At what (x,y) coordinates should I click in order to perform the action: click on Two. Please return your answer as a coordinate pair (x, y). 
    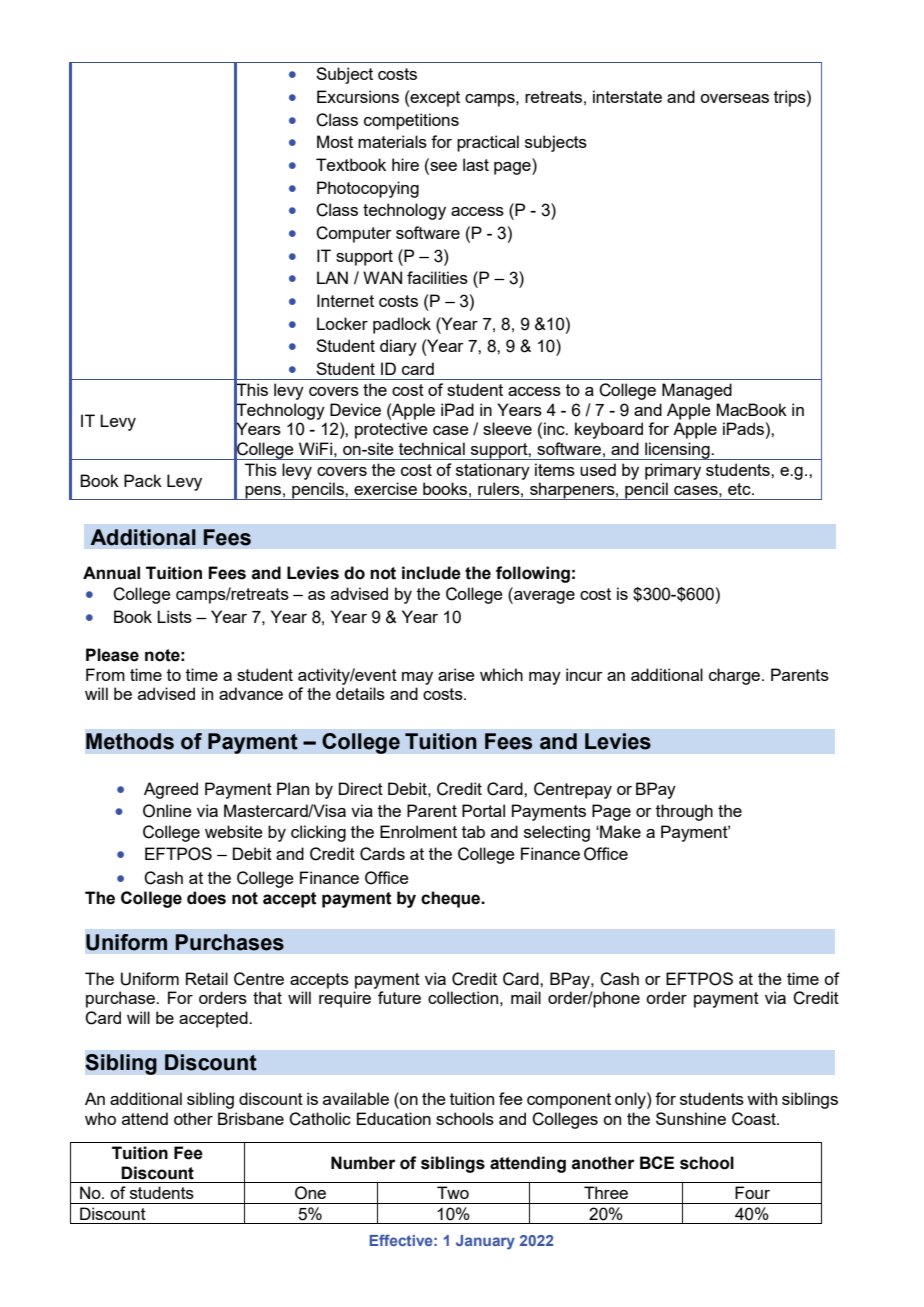
    Looking at the image, I should click on (453, 1192).
